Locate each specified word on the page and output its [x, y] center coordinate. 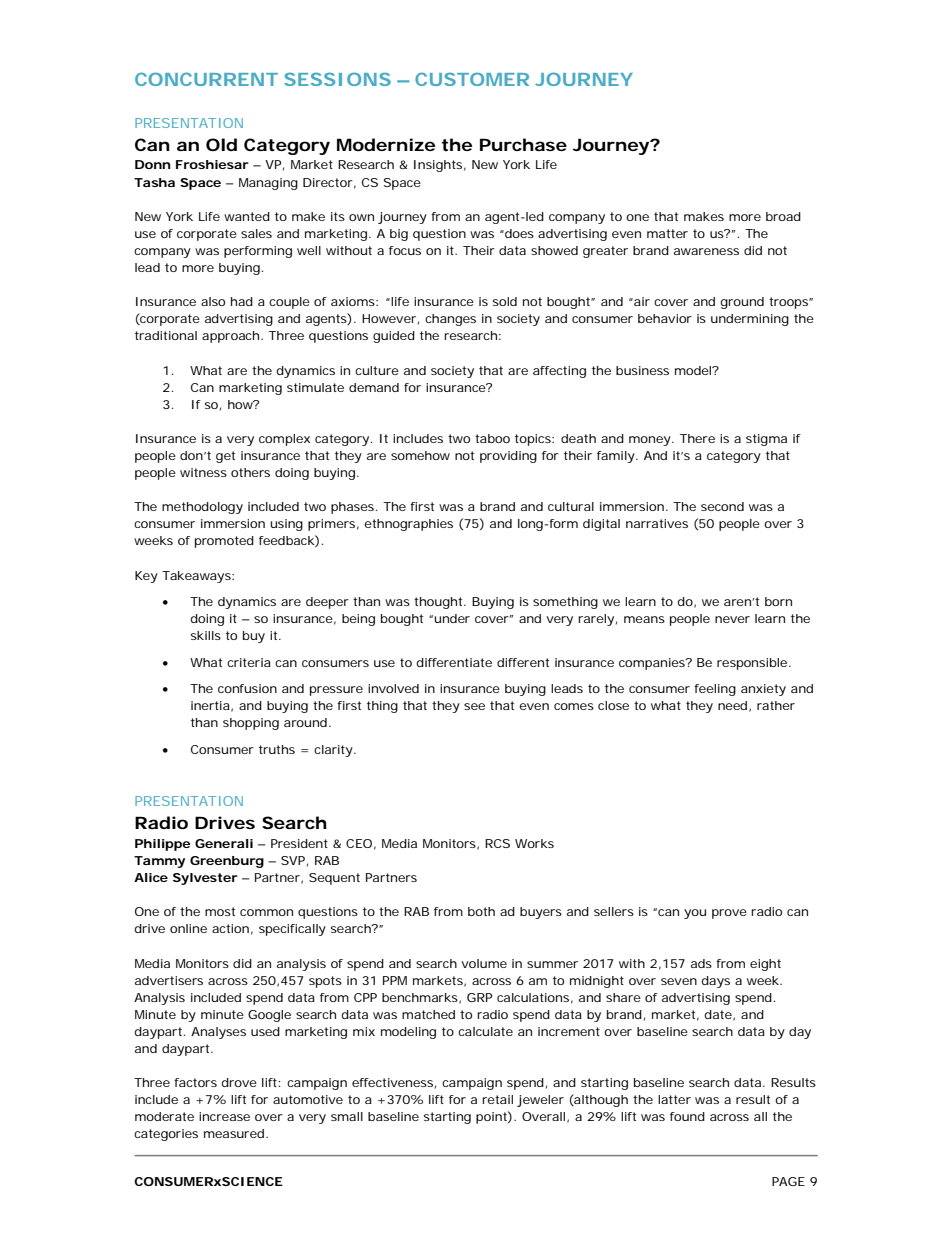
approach [232, 337]
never [732, 619]
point [494, 1117]
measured [236, 1133]
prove [729, 914]
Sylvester [205, 879]
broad [783, 216]
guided [394, 337]
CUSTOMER [472, 79]
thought [440, 603]
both [481, 911]
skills [206, 635]
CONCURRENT [206, 79]
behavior [665, 318]
